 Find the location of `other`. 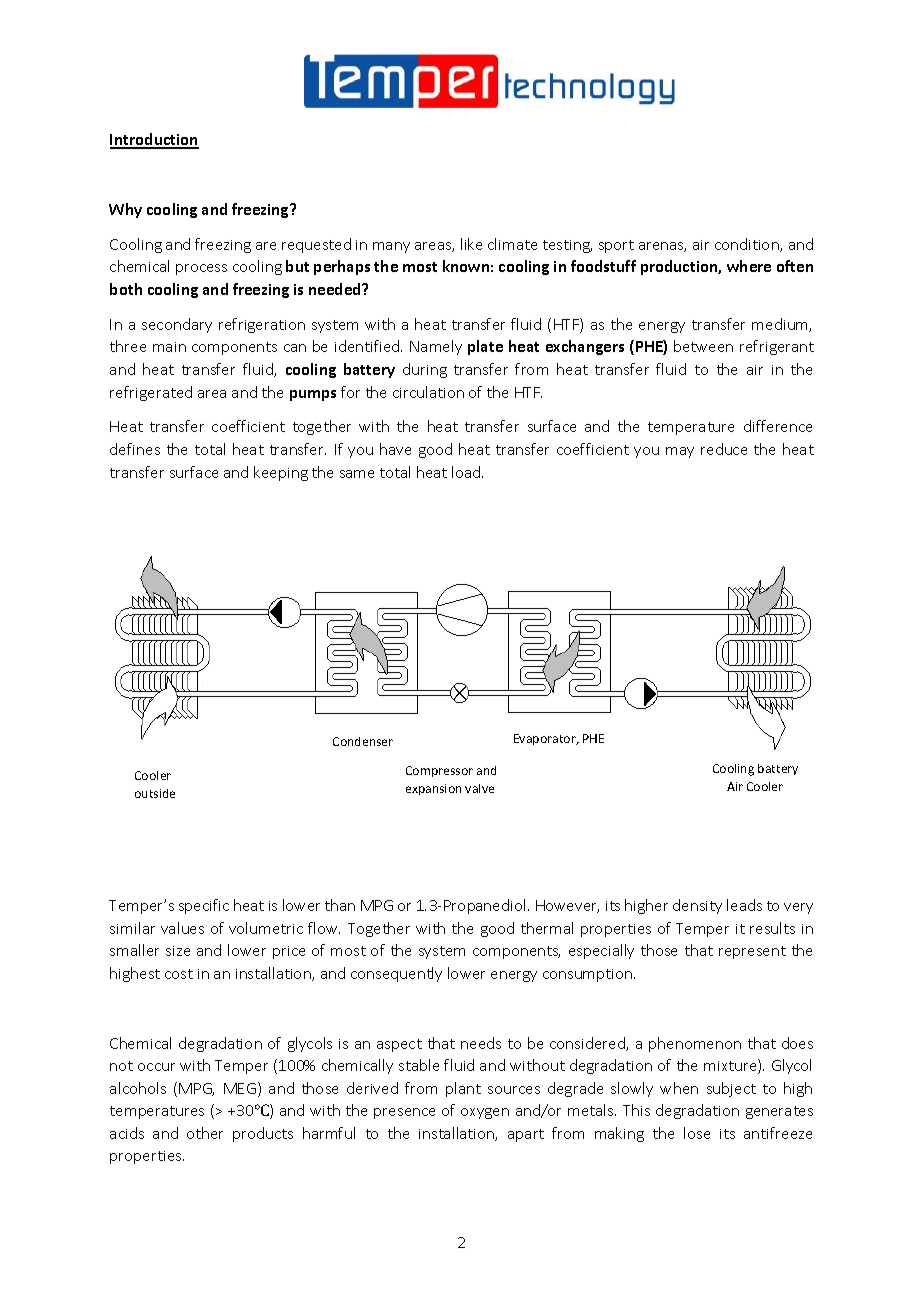

other is located at coordinates (205, 1133).
